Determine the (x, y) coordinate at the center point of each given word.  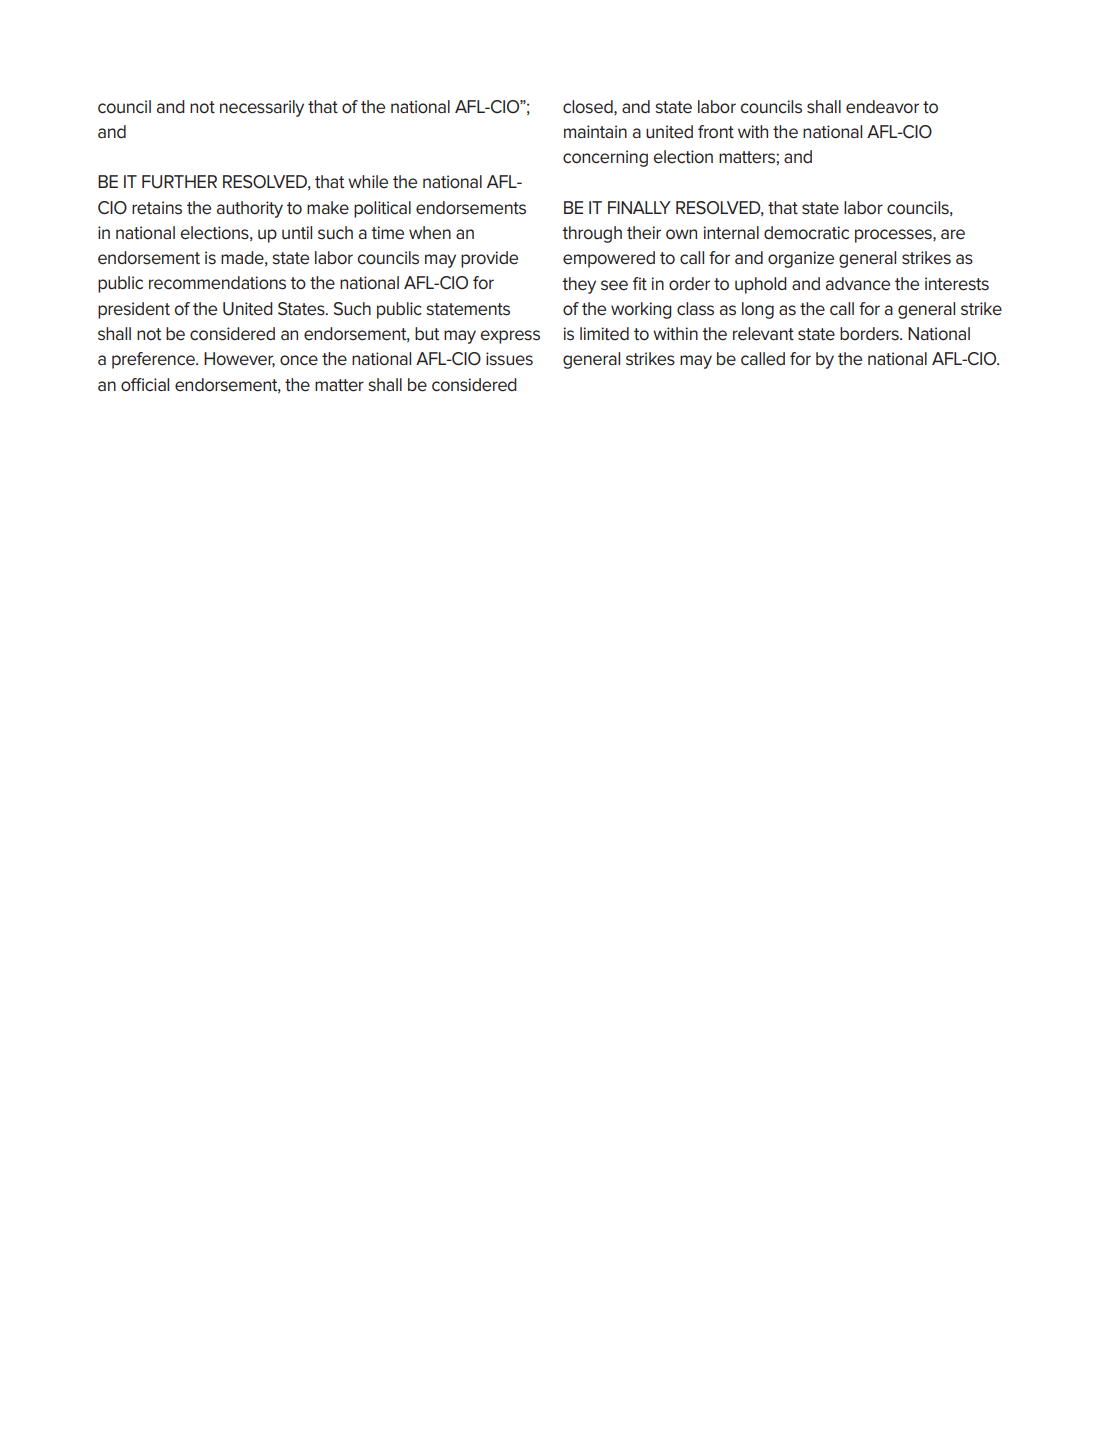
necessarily (262, 108)
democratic (806, 233)
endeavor (882, 107)
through (592, 234)
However (239, 359)
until (297, 232)
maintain (595, 131)
